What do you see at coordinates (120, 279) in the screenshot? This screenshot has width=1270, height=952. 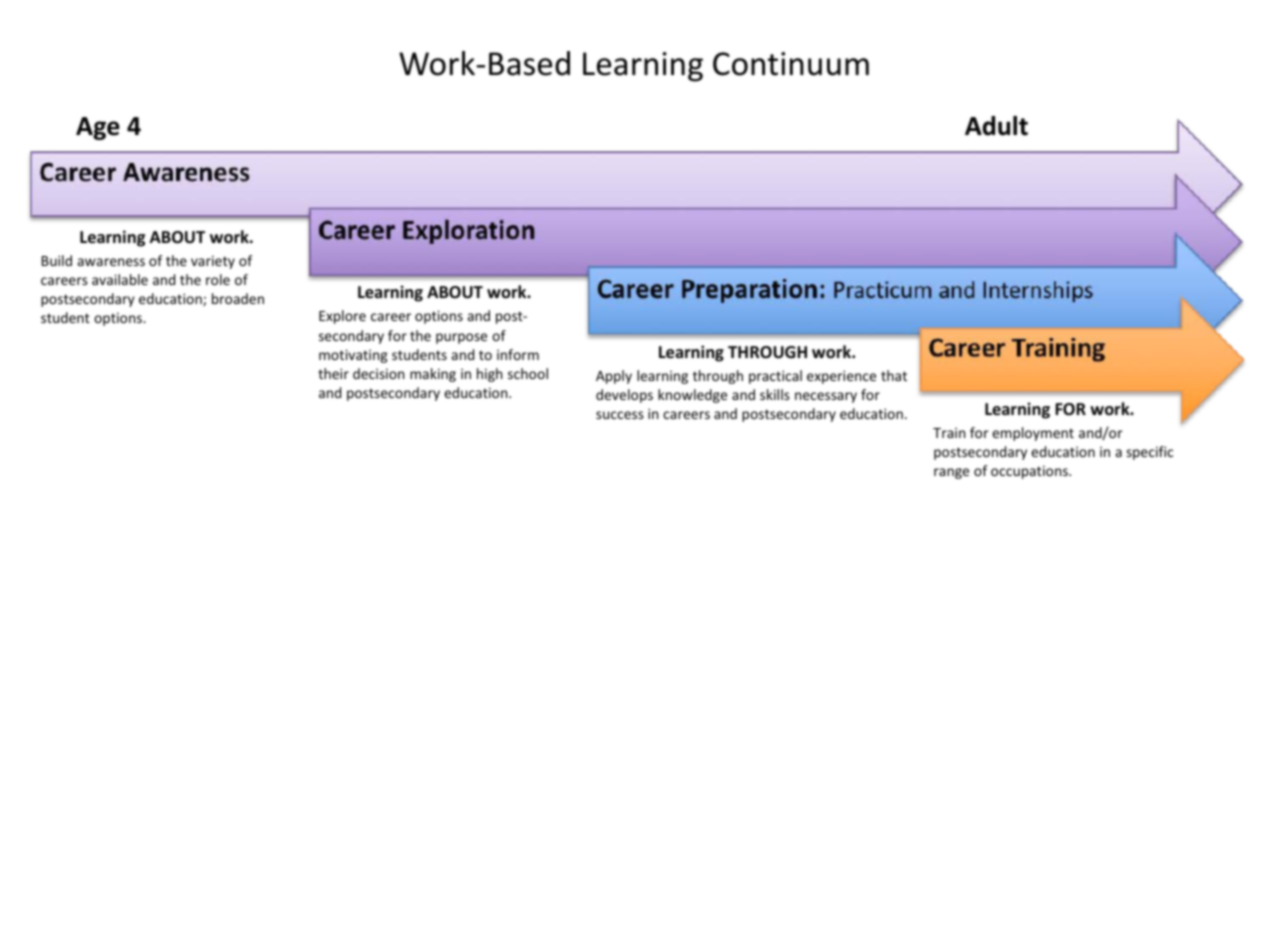 I see `available` at bounding box center [120, 279].
